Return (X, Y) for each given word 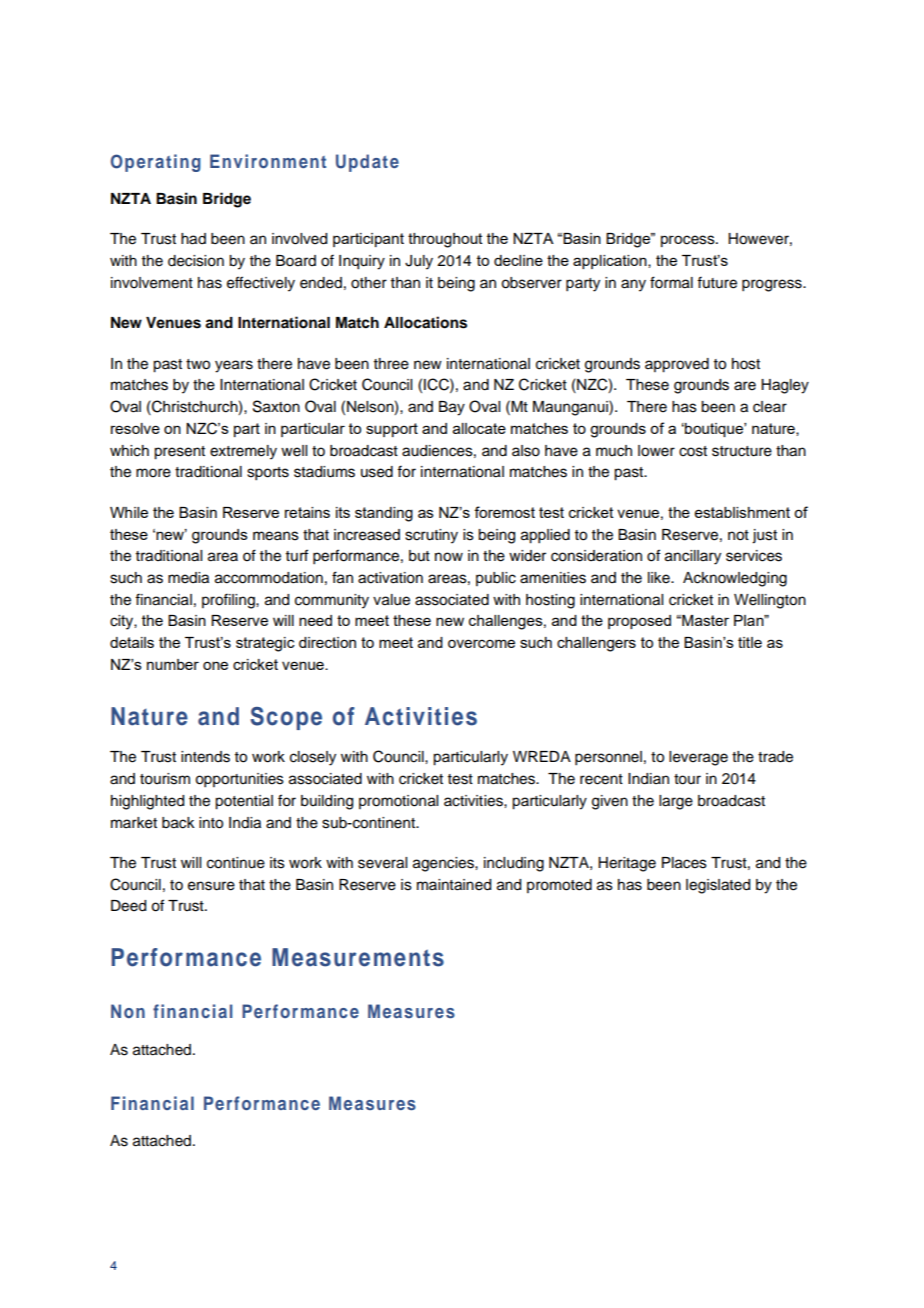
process (689, 241)
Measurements (358, 957)
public (496, 579)
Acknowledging (735, 579)
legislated (718, 886)
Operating (156, 163)
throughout (445, 240)
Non (128, 1011)
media (188, 578)
